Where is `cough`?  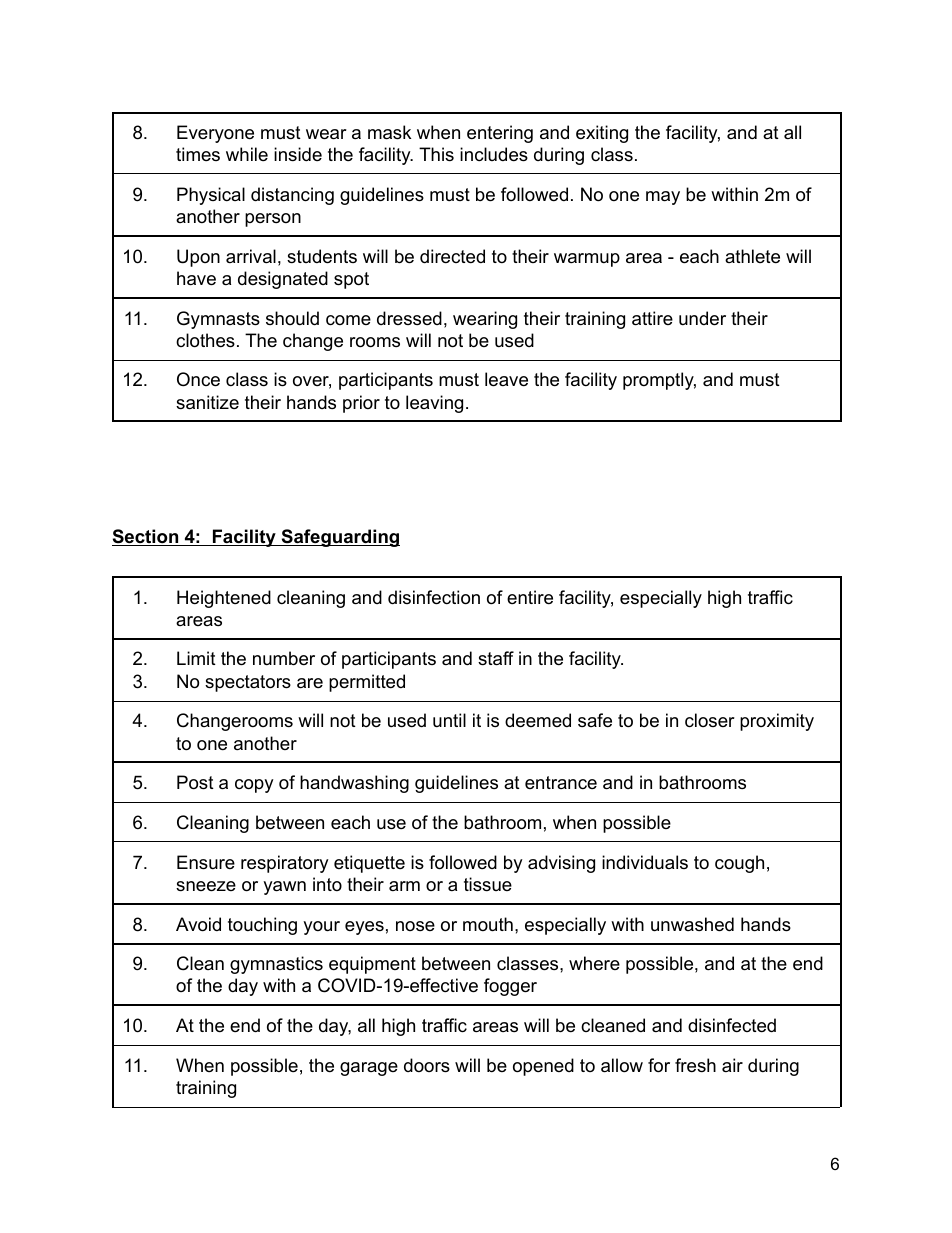
cough is located at coordinates (739, 864).
